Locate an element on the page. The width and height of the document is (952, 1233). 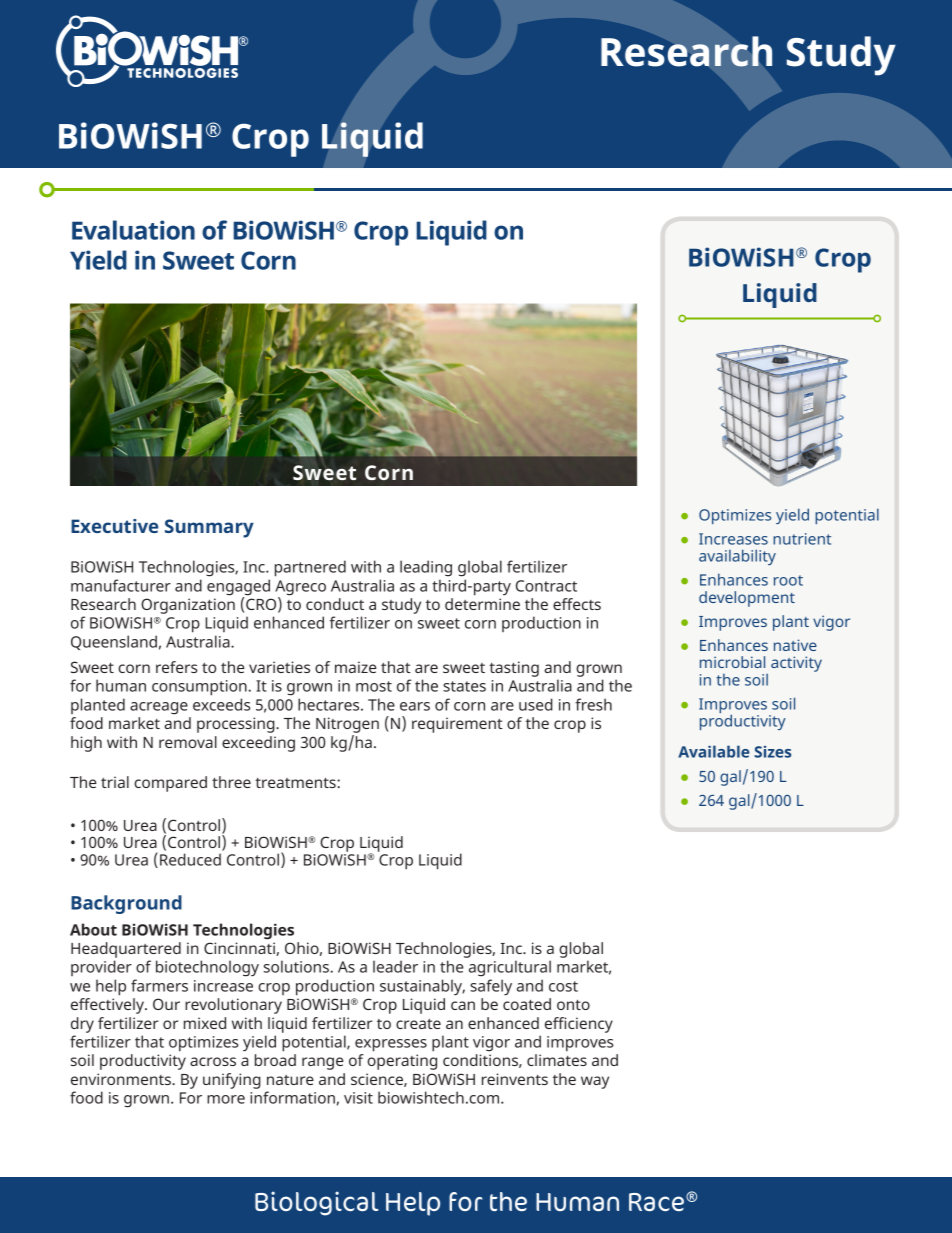
leading is located at coordinates (426, 568).
